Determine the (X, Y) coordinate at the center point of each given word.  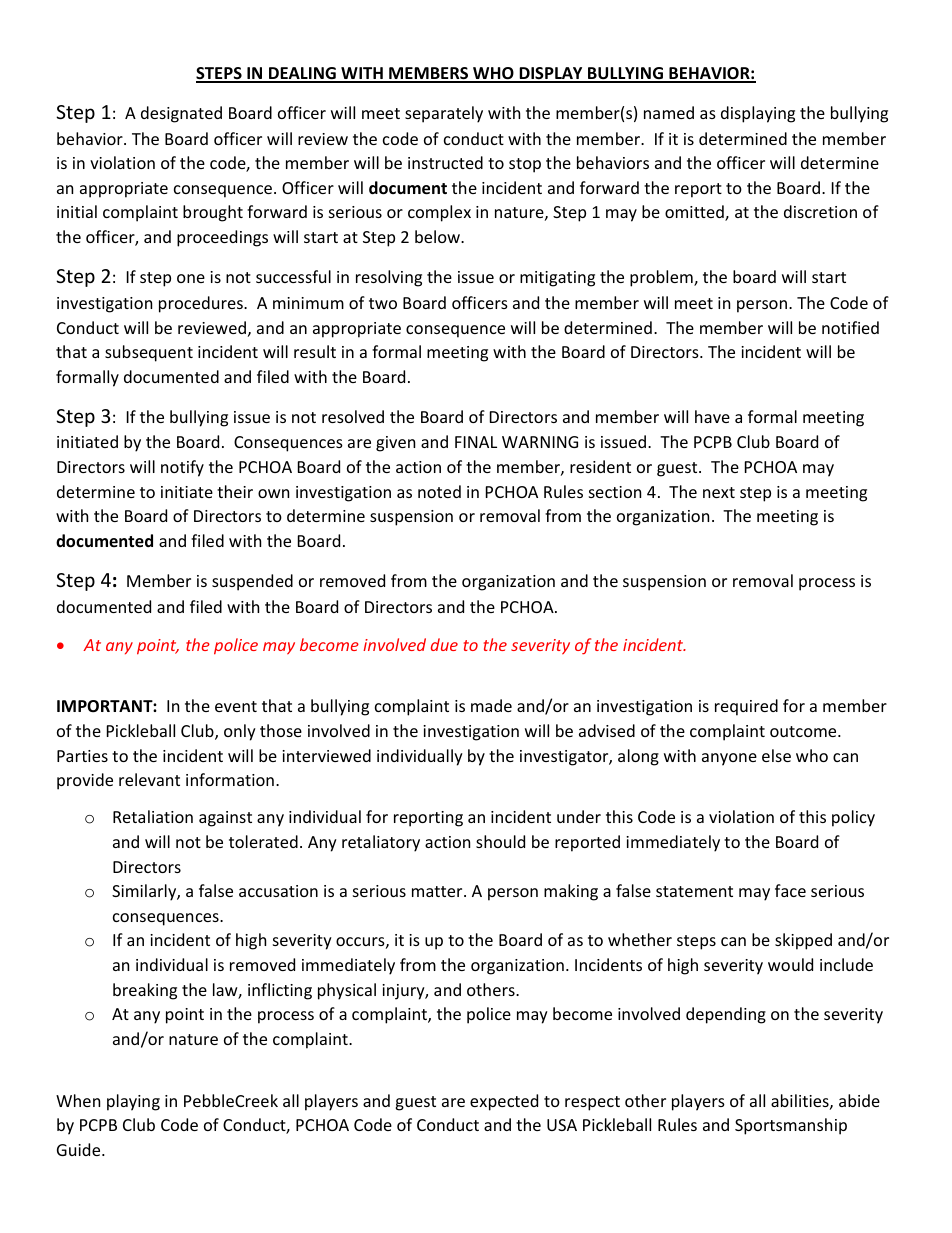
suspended (252, 582)
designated (181, 114)
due (444, 644)
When (78, 1100)
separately (444, 114)
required (746, 707)
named (669, 112)
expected (504, 1102)
